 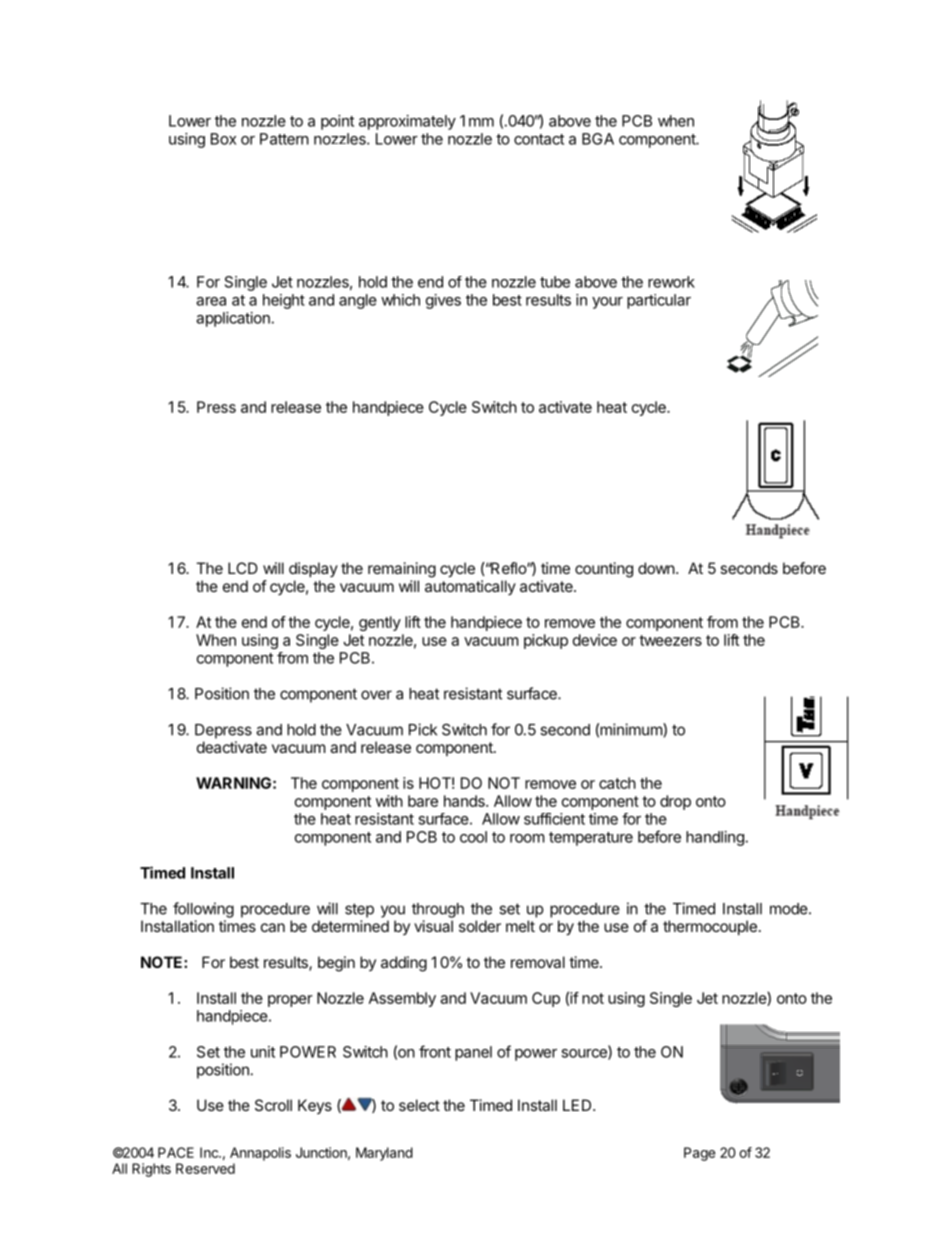 I want to click on LCD, so click(x=243, y=568).
